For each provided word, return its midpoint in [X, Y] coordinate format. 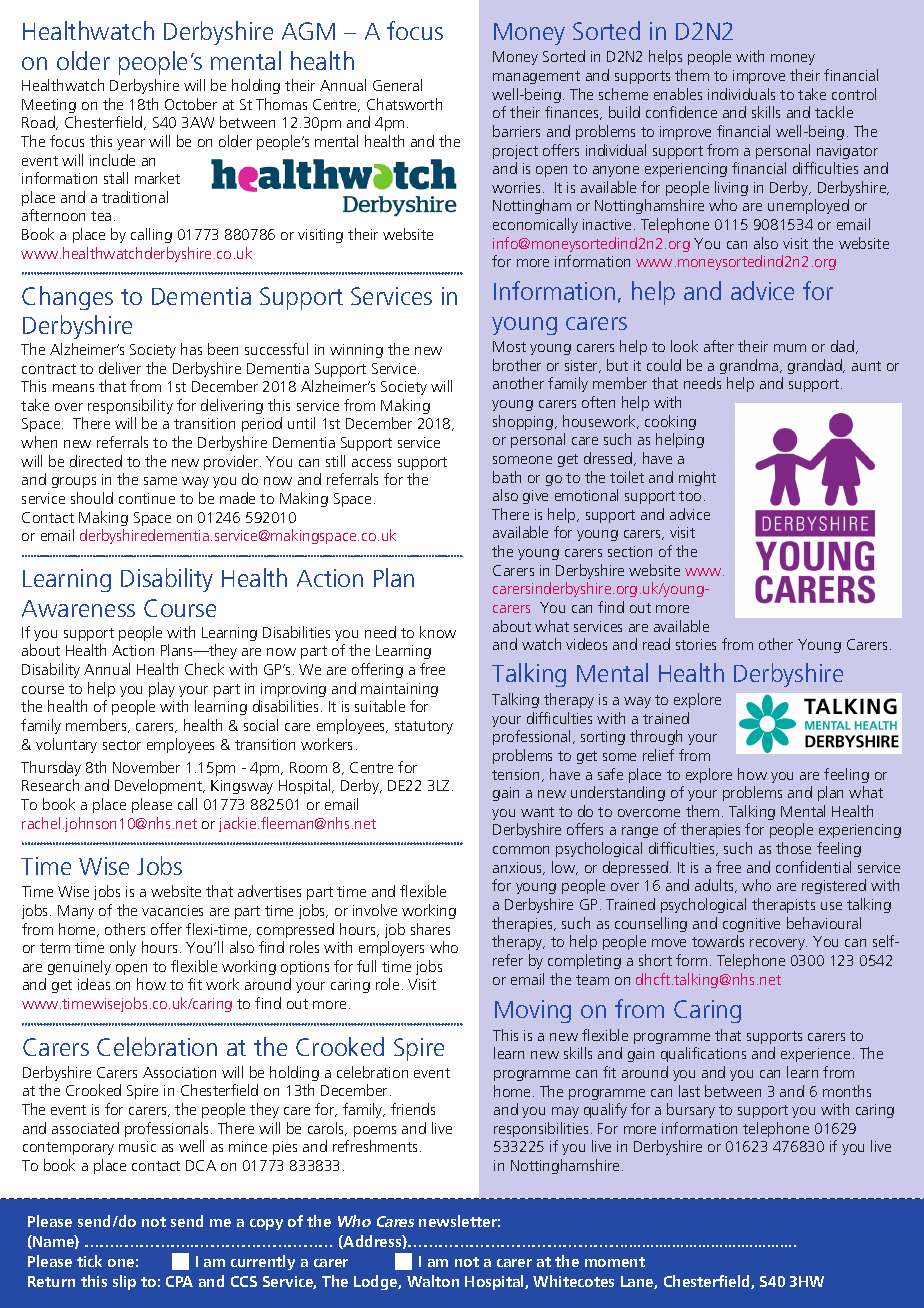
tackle [834, 112]
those [793, 848]
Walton [433, 1281]
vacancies [172, 910]
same [160, 481]
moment [615, 1262]
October [191, 104]
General [397, 85]
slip [124, 1282]
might [697, 478]
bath [507, 477]
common [521, 850]
